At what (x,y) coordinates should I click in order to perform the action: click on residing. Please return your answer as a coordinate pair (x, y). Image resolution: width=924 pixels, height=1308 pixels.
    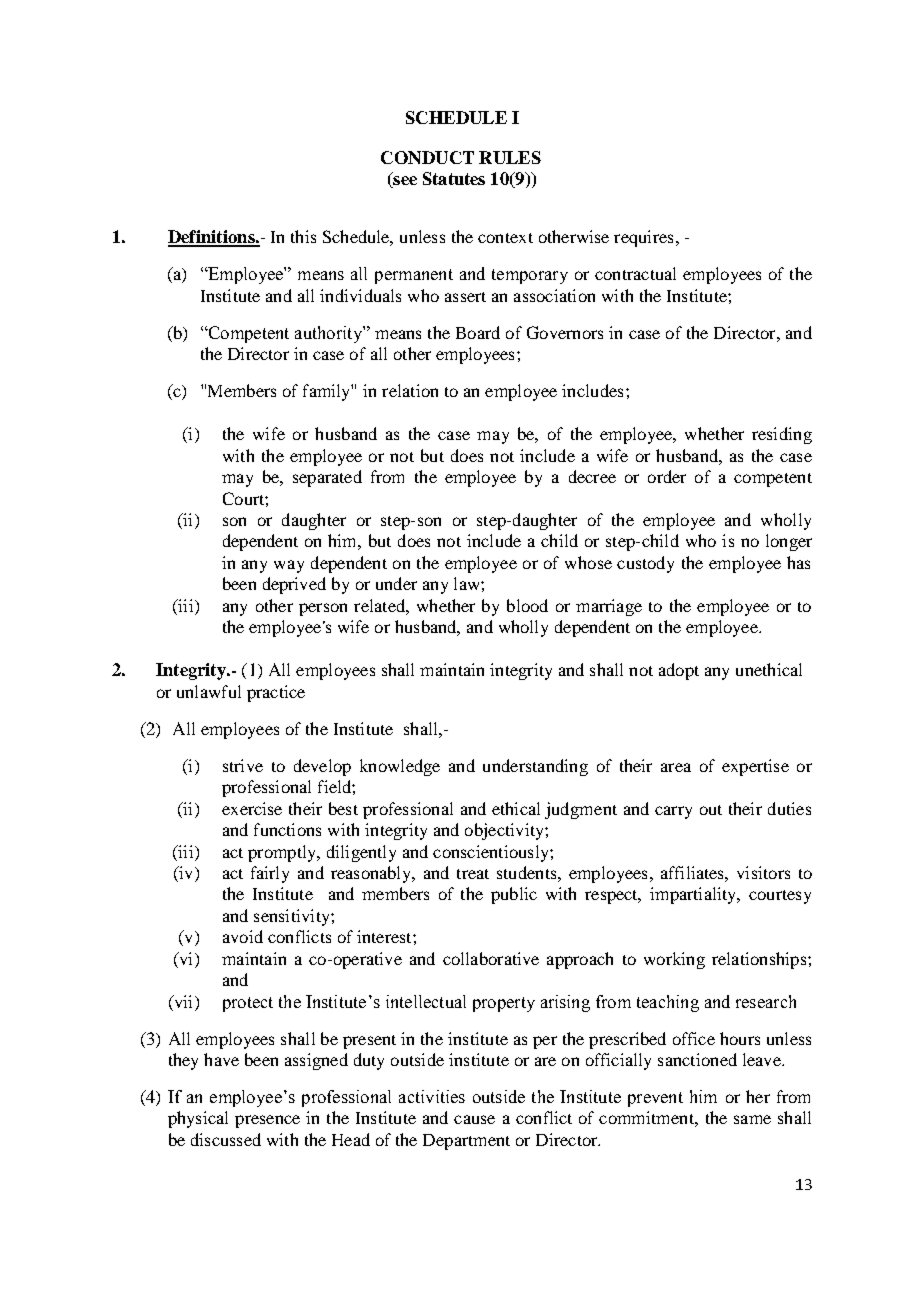
    Looking at the image, I should click on (782, 435).
